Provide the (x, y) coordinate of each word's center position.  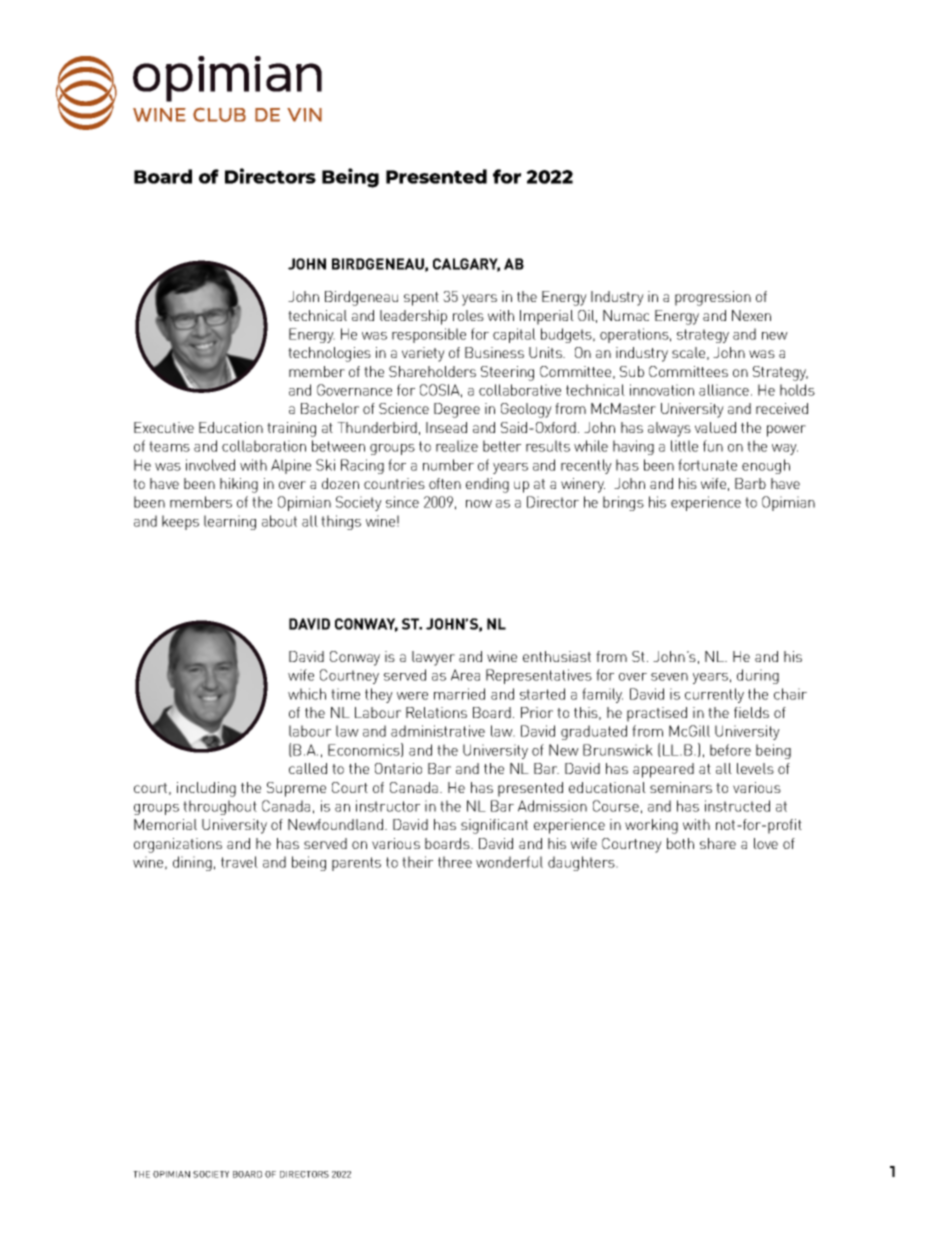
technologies (329, 354)
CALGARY (466, 265)
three (455, 862)
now (479, 504)
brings (623, 503)
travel (239, 862)
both (680, 843)
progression (713, 298)
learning (230, 522)
